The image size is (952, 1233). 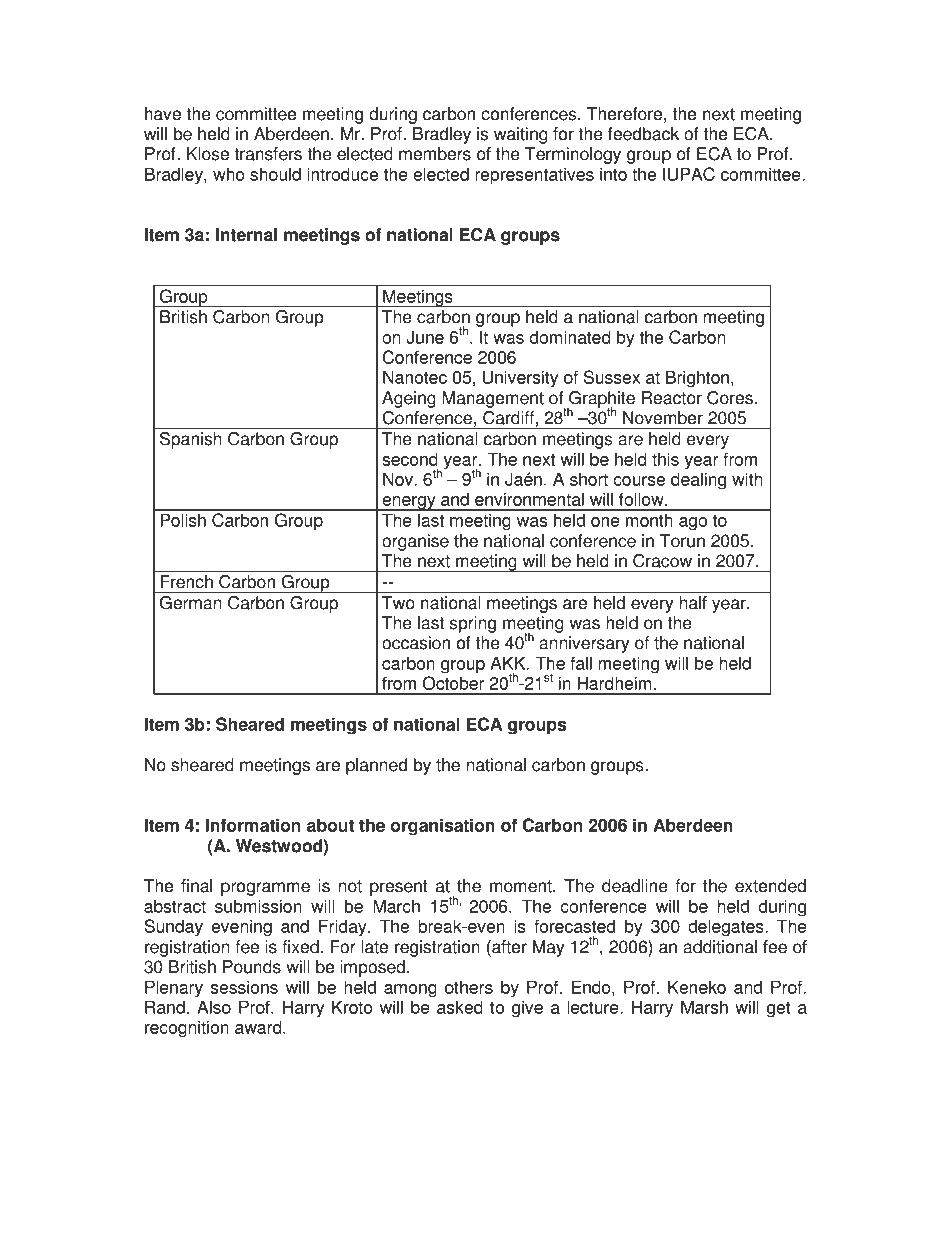 What do you see at coordinates (663, 418) in the screenshot?
I see `November` at bounding box center [663, 418].
